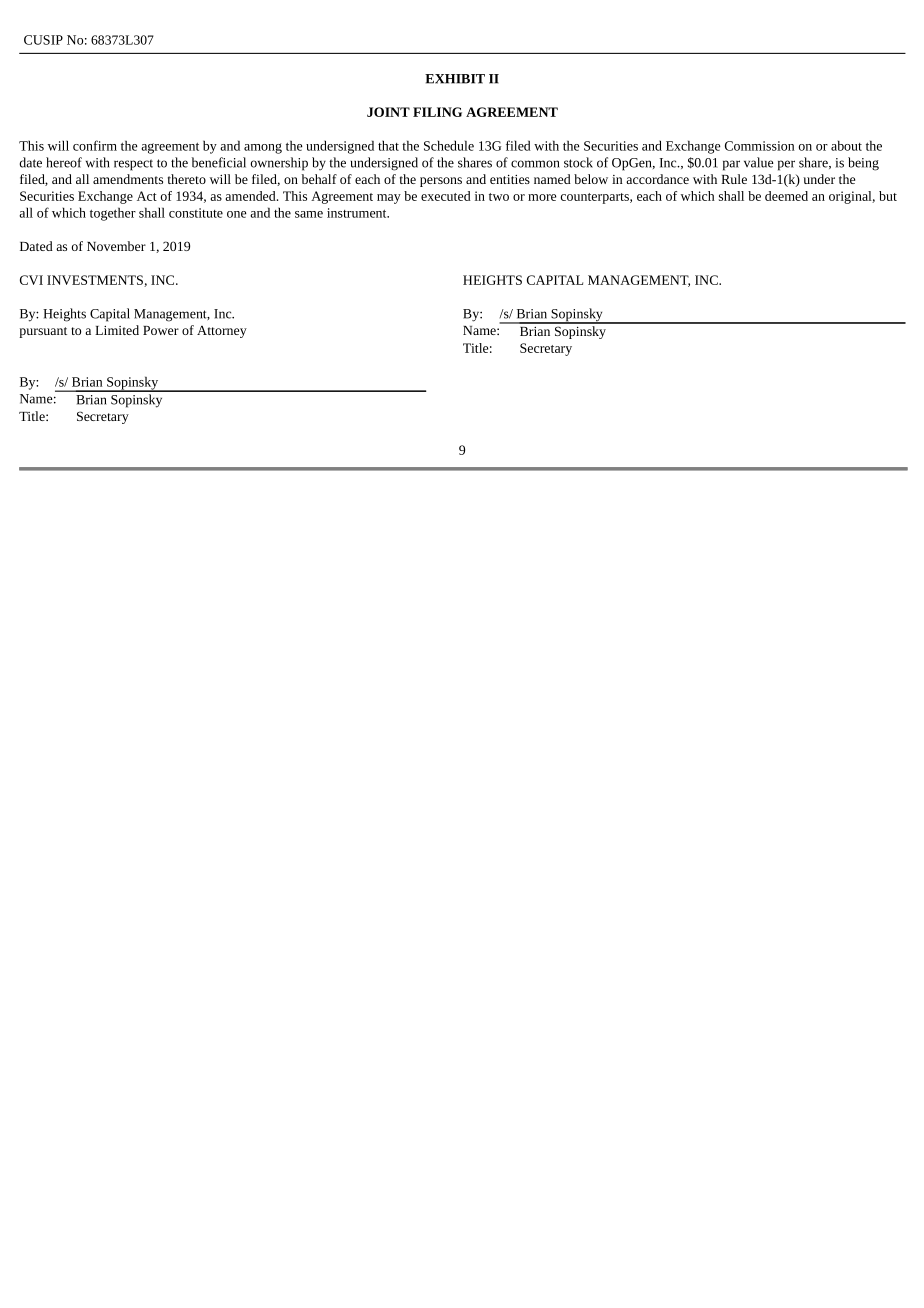 This page has width=924, height=1308. What do you see at coordinates (437, 112) in the page?
I see `FILING` at bounding box center [437, 112].
